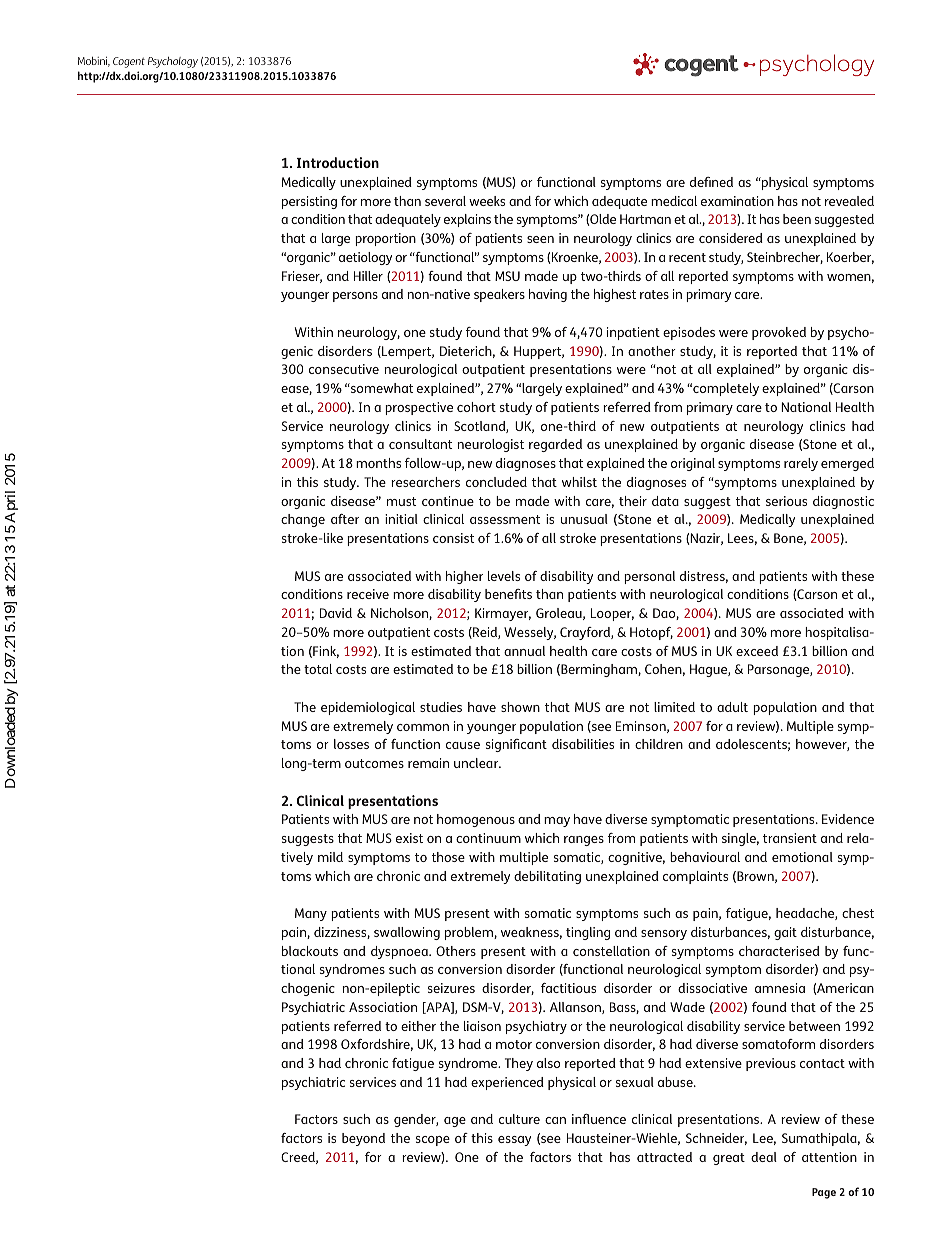 Image resolution: width=952 pixels, height=1240 pixels. I want to click on change, so click(303, 520).
